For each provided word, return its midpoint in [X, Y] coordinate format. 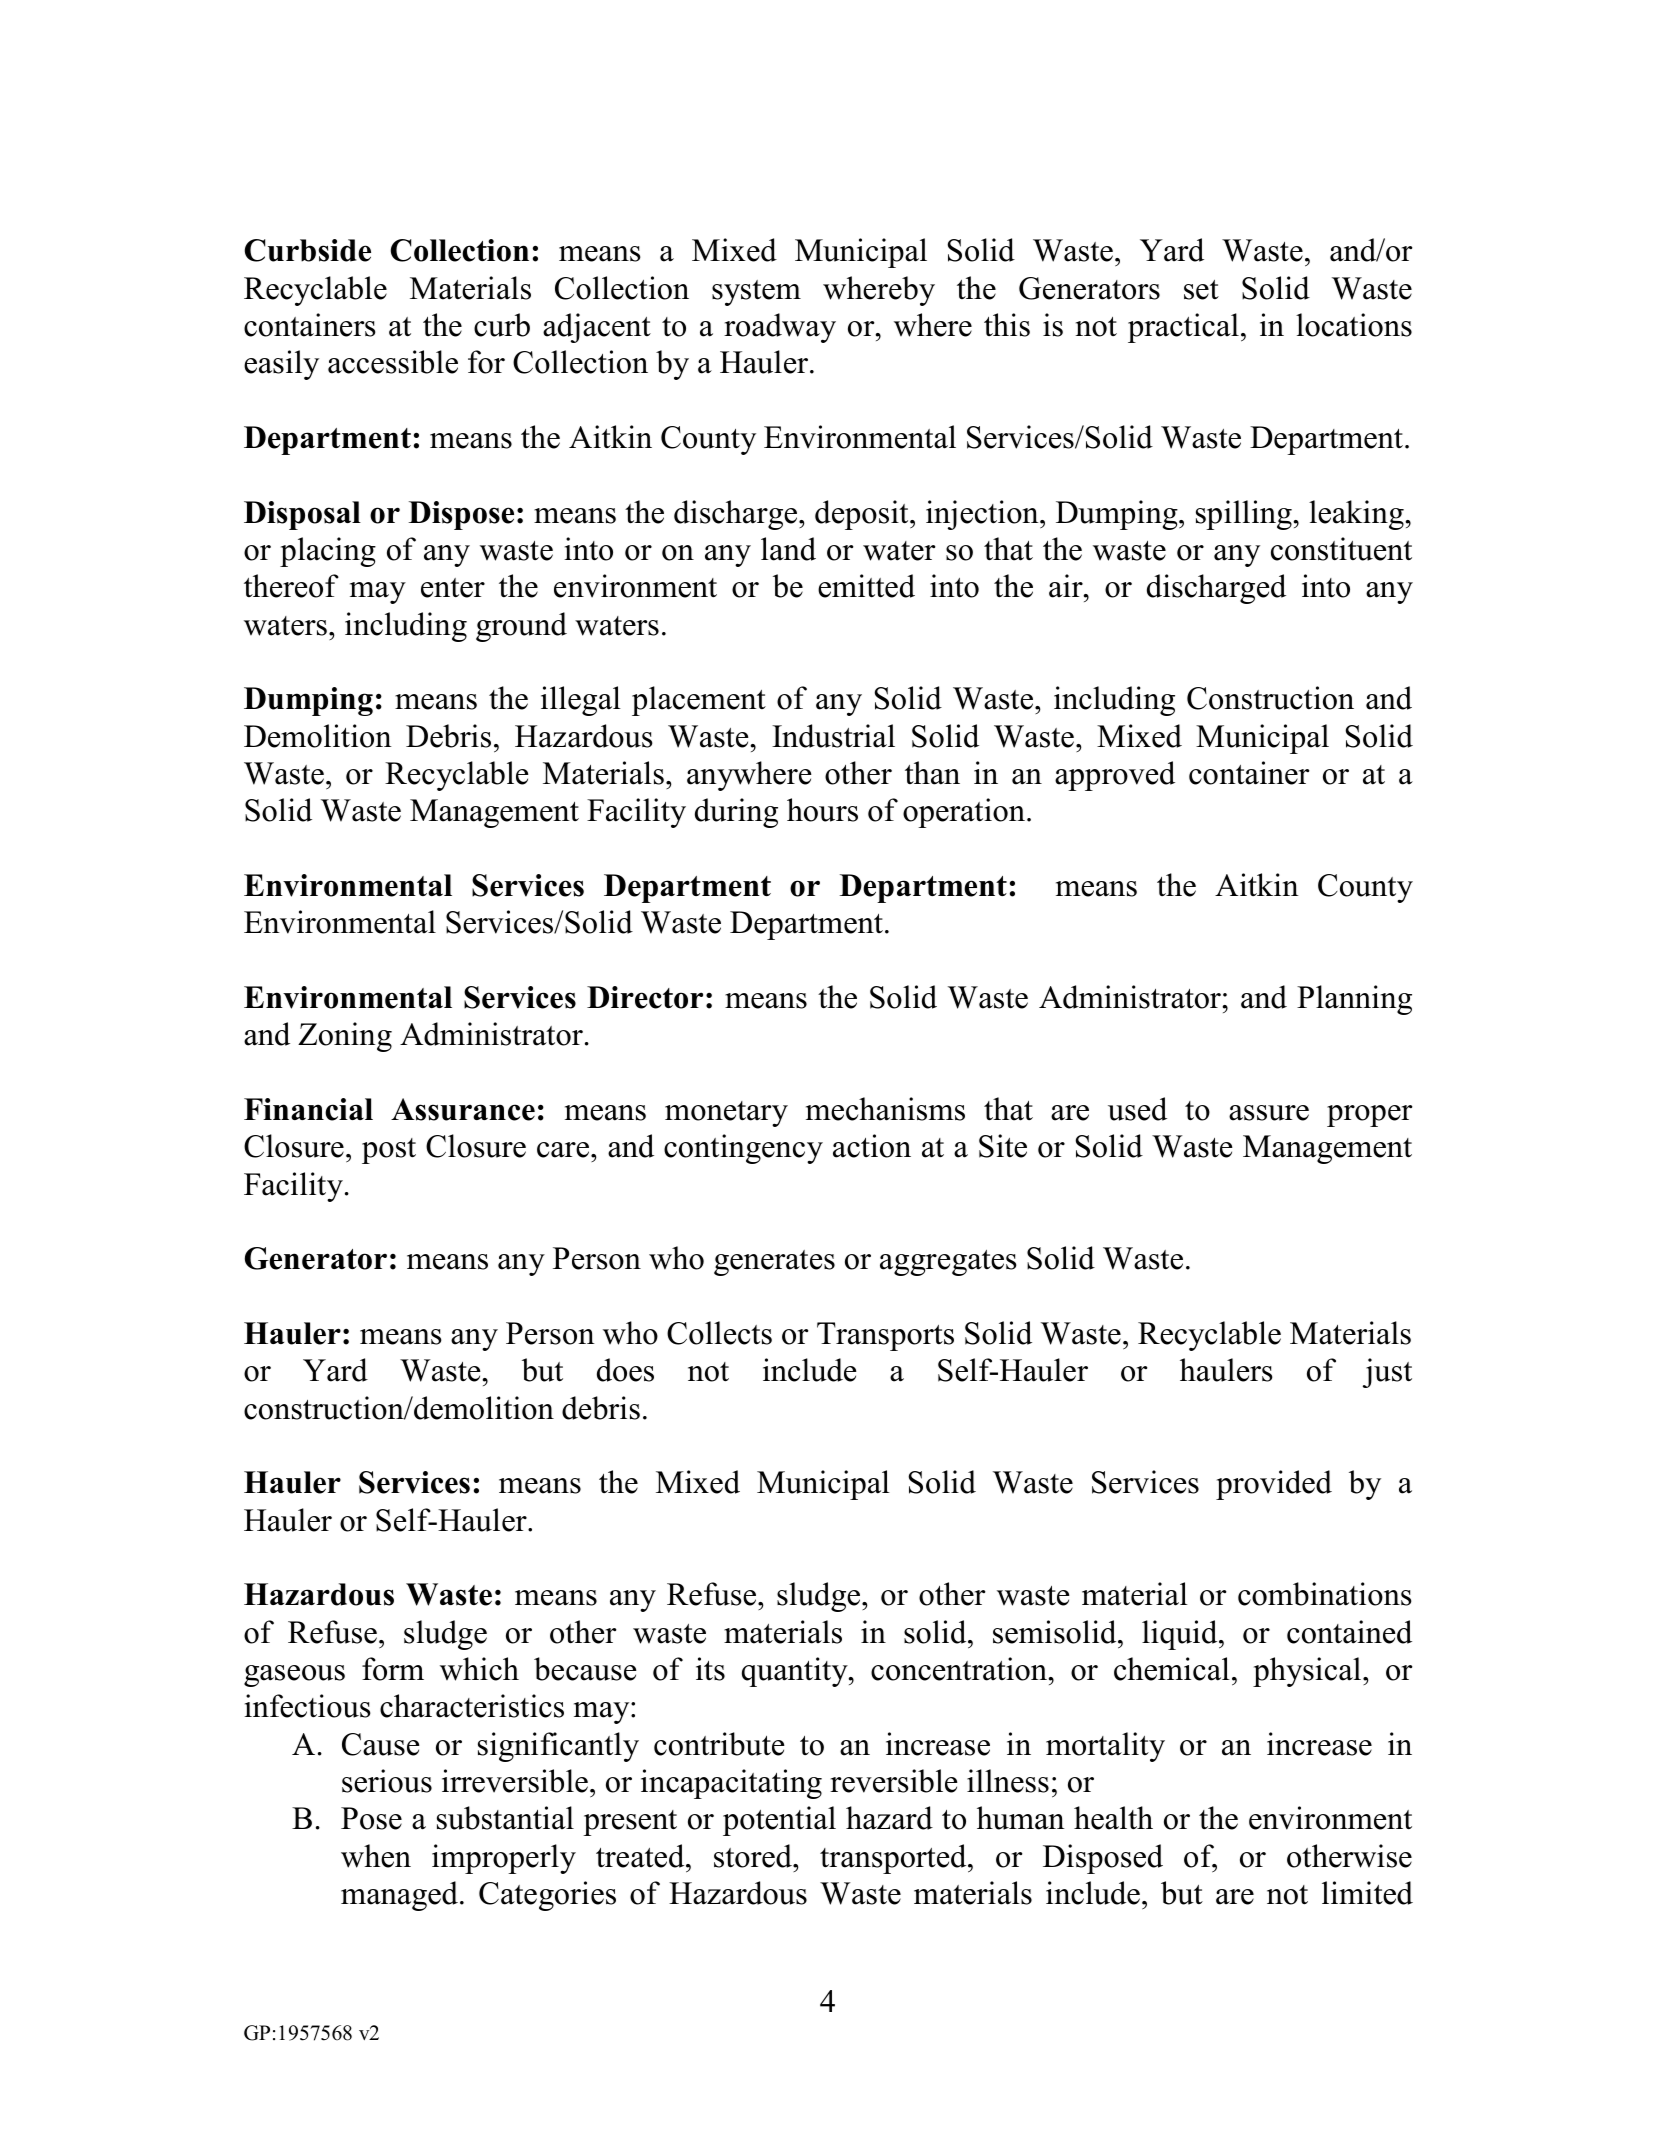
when [376, 1856]
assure [1269, 1113]
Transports [885, 1336]
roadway [780, 328]
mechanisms [885, 1109]
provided [1274, 1485]
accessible [393, 362]
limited [1367, 1893]
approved [1115, 776]
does [625, 1370]
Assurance [463, 1109]
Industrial [833, 736]
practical [1183, 328]
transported [894, 1859]
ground [521, 627]
